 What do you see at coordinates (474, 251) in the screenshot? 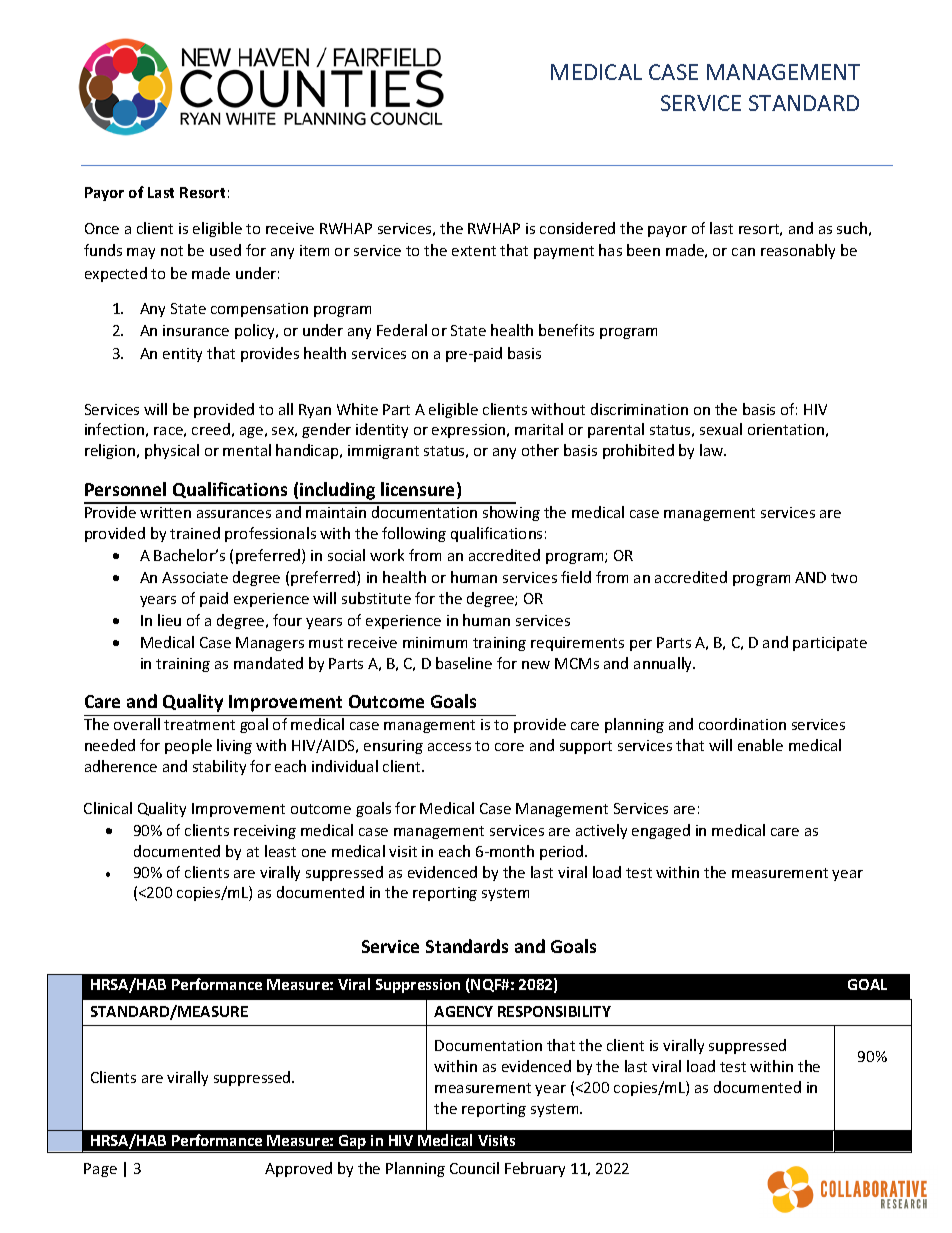
I see `extent` at bounding box center [474, 251].
